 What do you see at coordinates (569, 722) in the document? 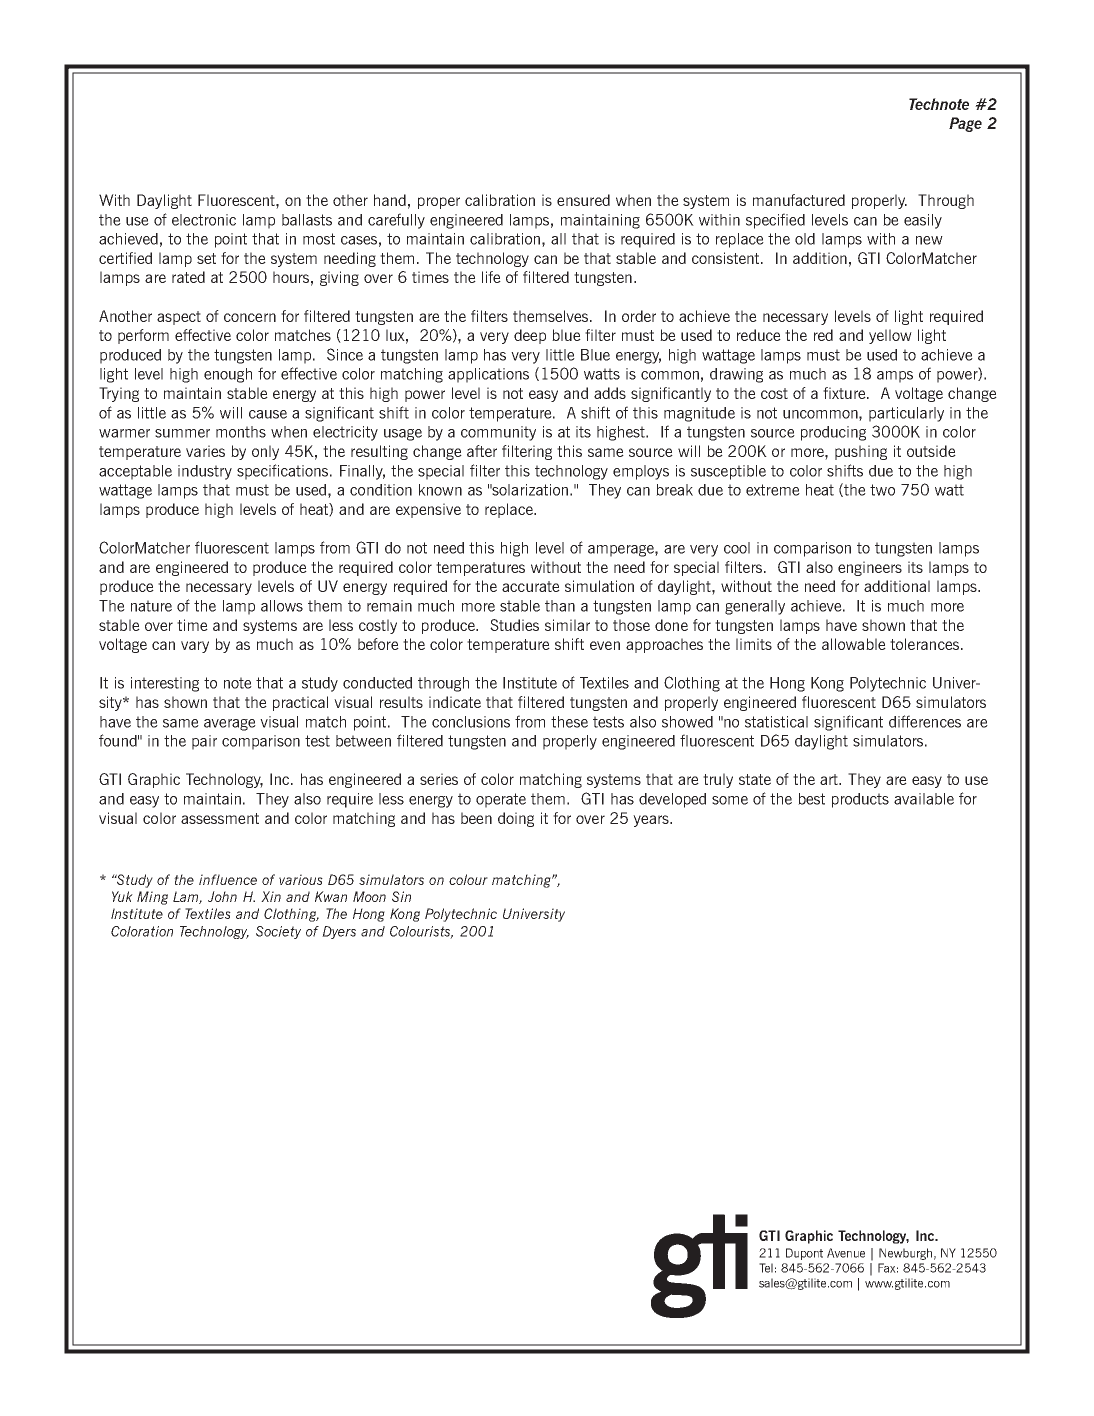
I see `these` at bounding box center [569, 722].
